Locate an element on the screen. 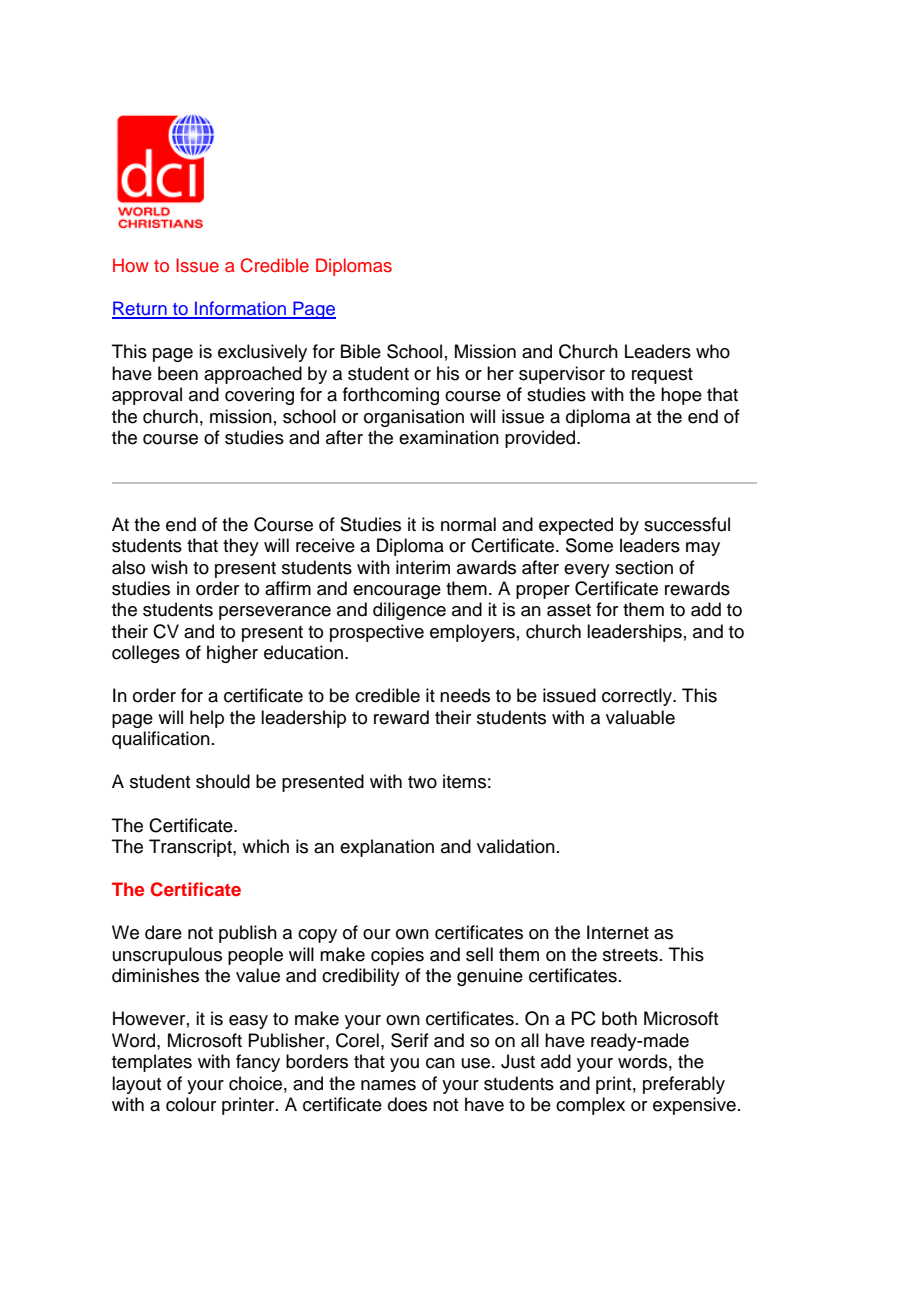  Bible is located at coordinates (361, 351).
